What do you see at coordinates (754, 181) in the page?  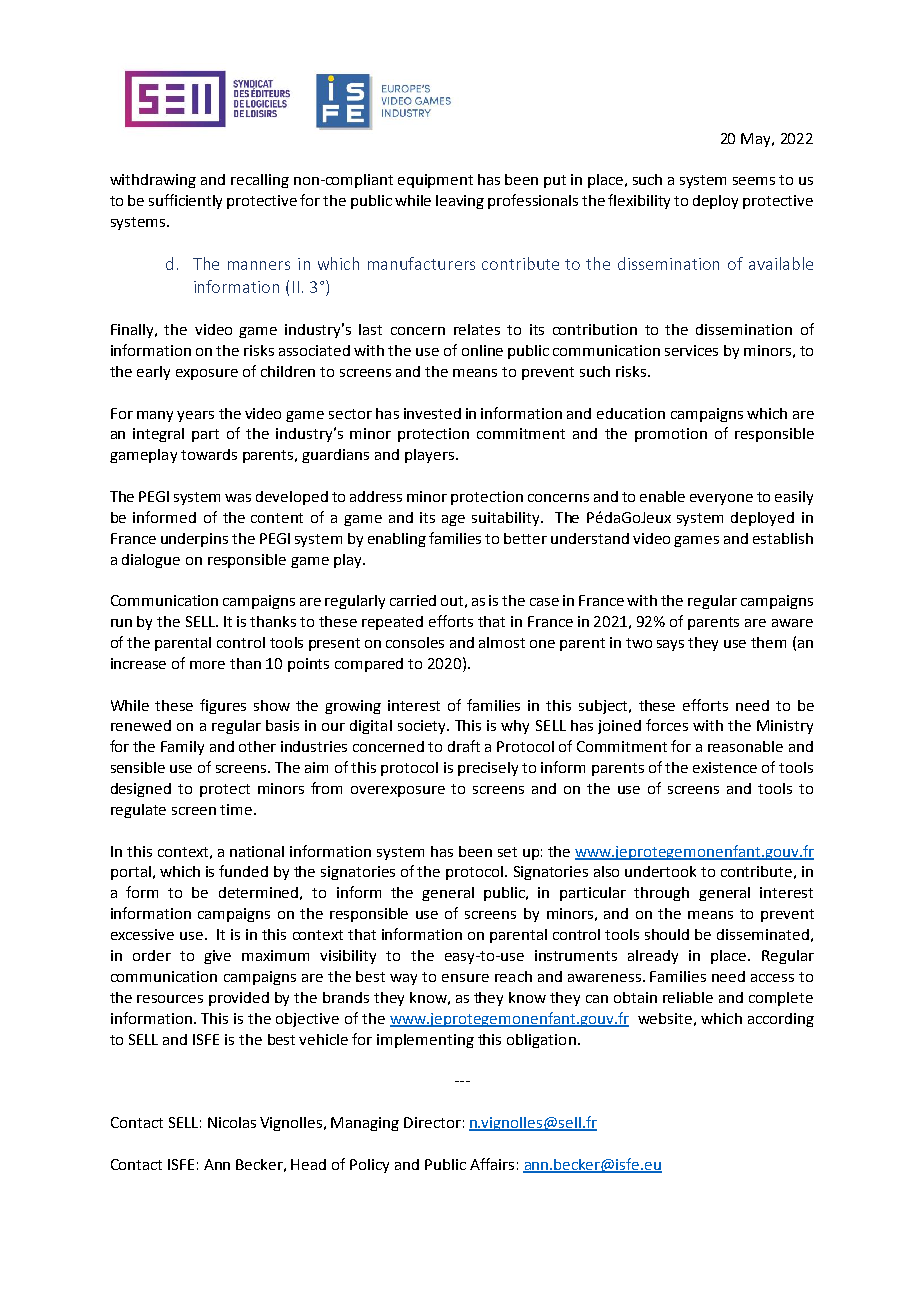 I see `seems` at bounding box center [754, 181].
